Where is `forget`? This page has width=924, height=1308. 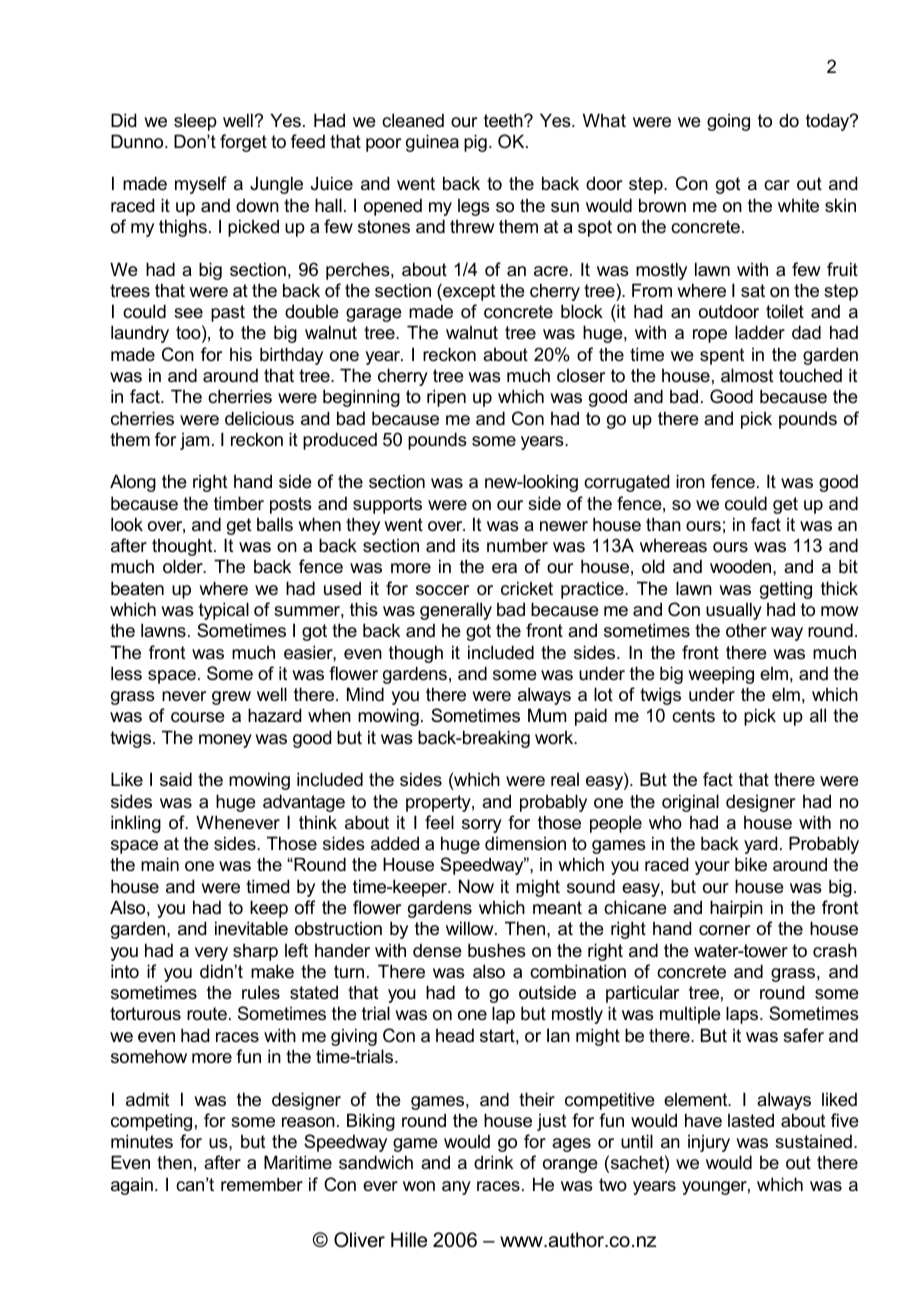
forget is located at coordinates (243, 143).
